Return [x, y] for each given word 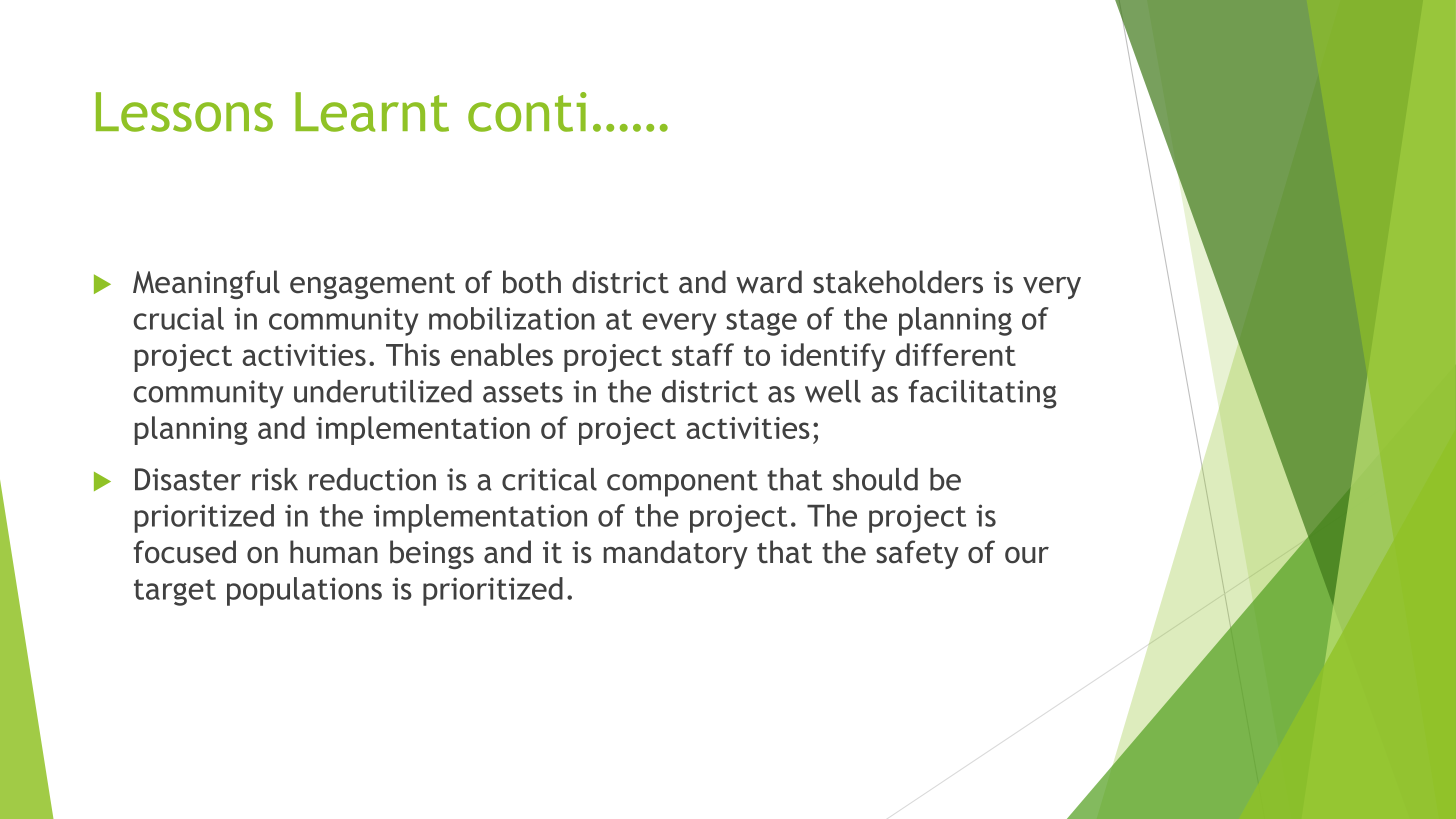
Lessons [184, 112]
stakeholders [898, 282]
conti [527, 112]
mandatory [676, 554]
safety [917, 554]
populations [304, 591]
